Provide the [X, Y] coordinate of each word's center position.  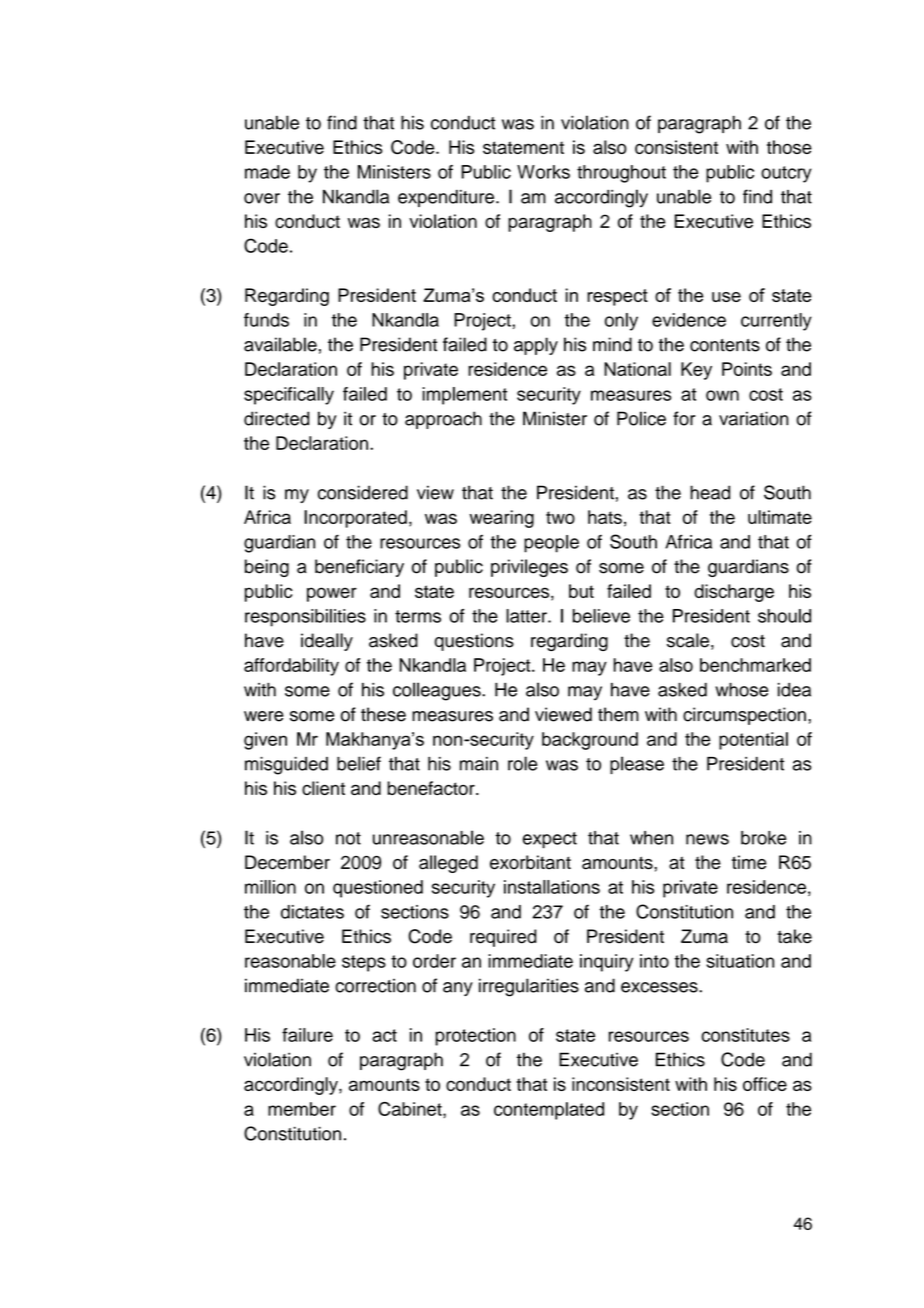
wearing [502, 519]
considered [363, 492]
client [323, 788]
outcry [786, 174]
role [522, 763]
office [765, 1084]
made [267, 172]
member [302, 1109]
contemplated [549, 1111]
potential [753, 741]
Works [543, 172]
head [710, 492]
